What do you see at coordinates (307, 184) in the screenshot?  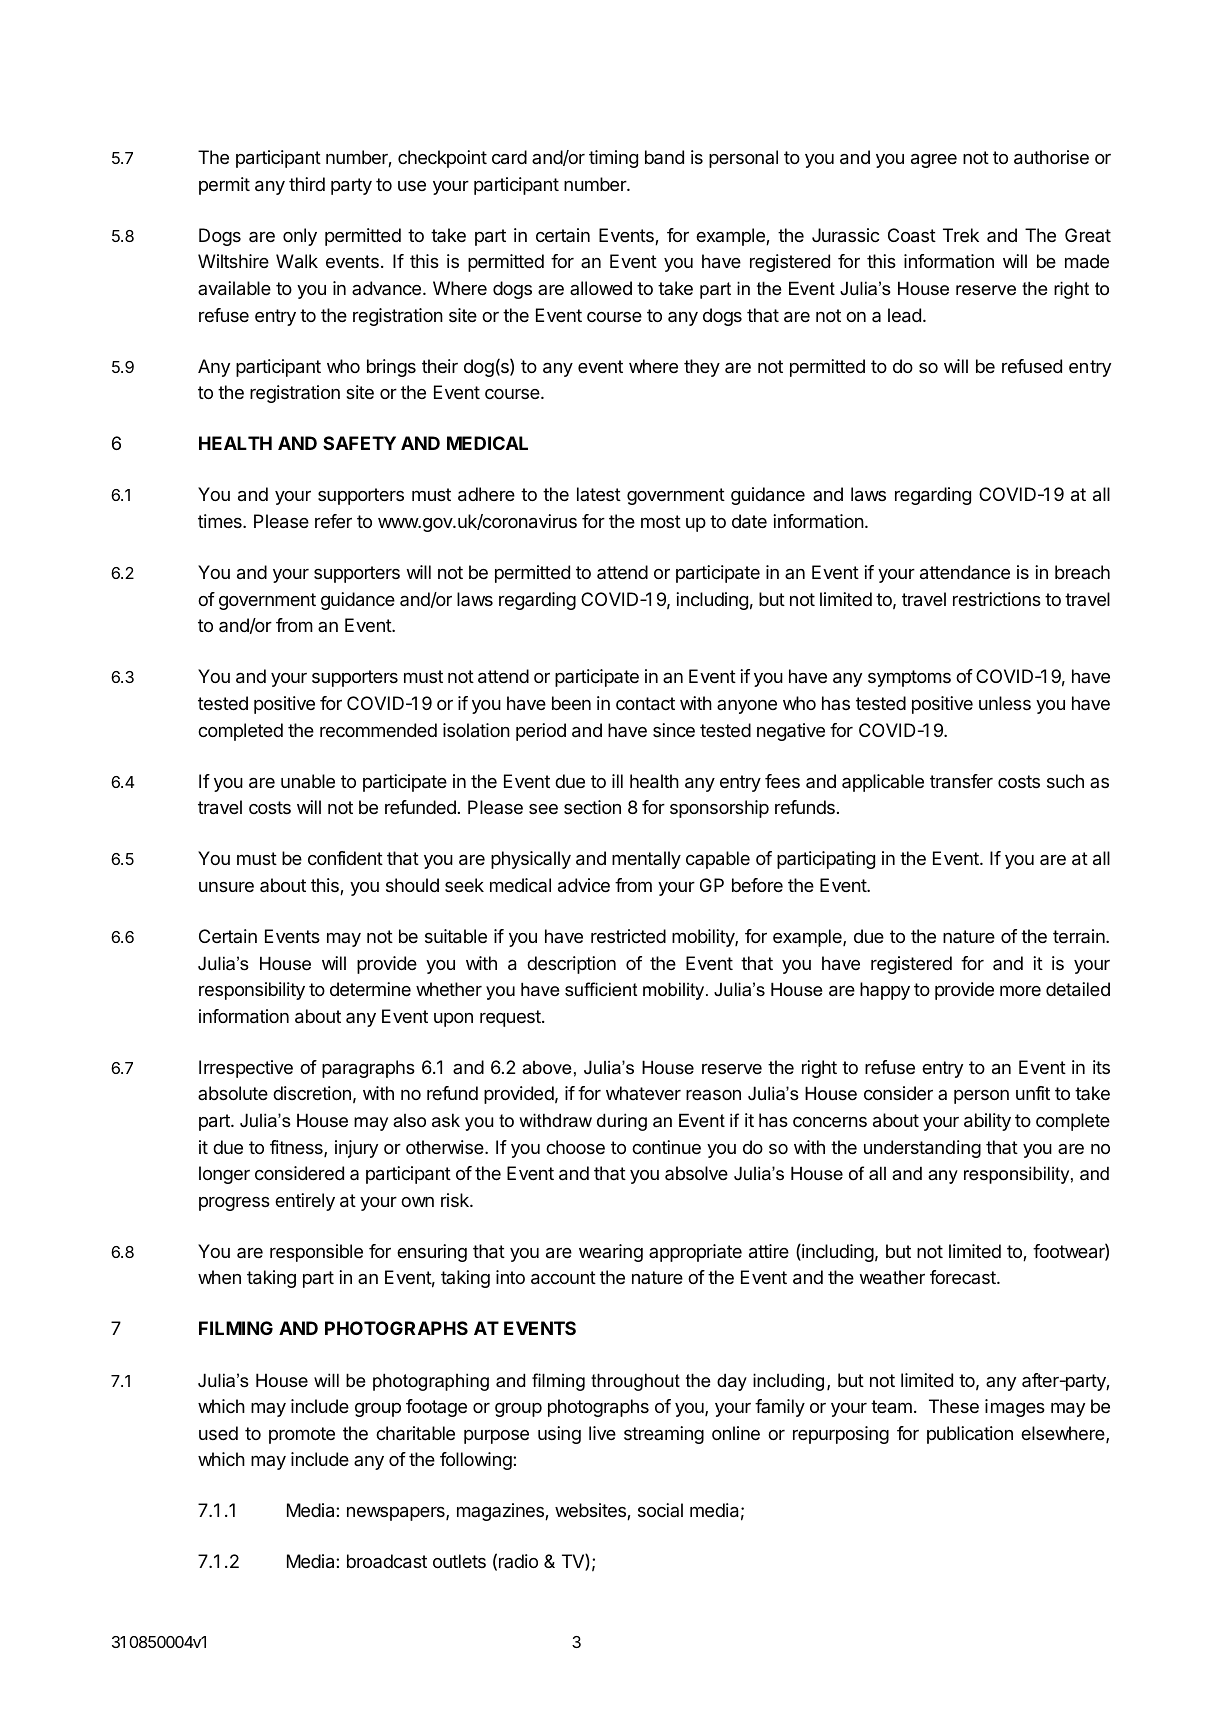 I see `third` at bounding box center [307, 184].
